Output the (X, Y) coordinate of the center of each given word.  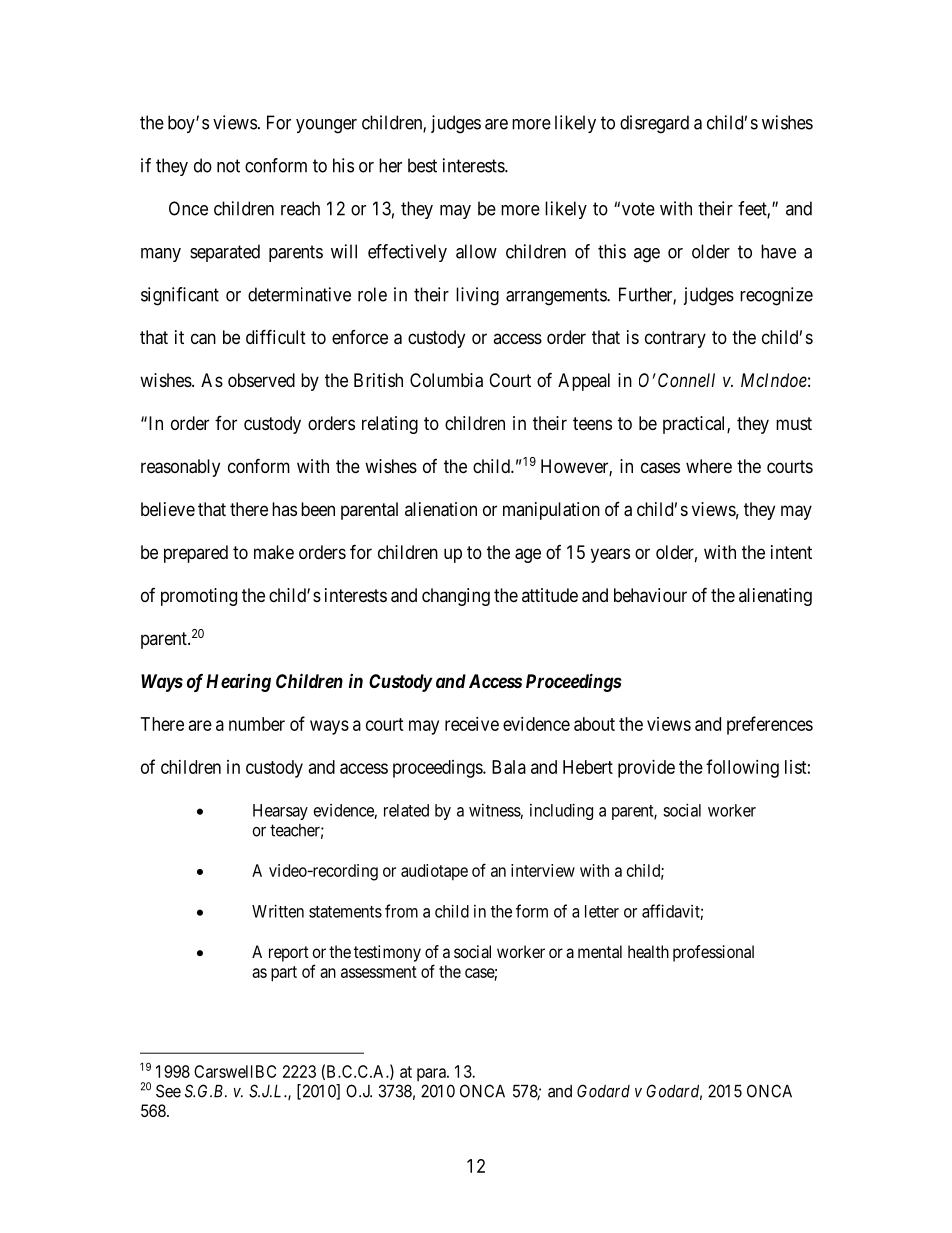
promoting (199, 597)
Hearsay (280, 812)
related (406, 810)
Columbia (446, 380)
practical (695, 425)
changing (456, 597)
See (168, 1091)
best (422, 165)
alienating (775, 597)
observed (261, 380)
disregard (654, 124)
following (742, 768)
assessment (379, 972)
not (228, 166)
